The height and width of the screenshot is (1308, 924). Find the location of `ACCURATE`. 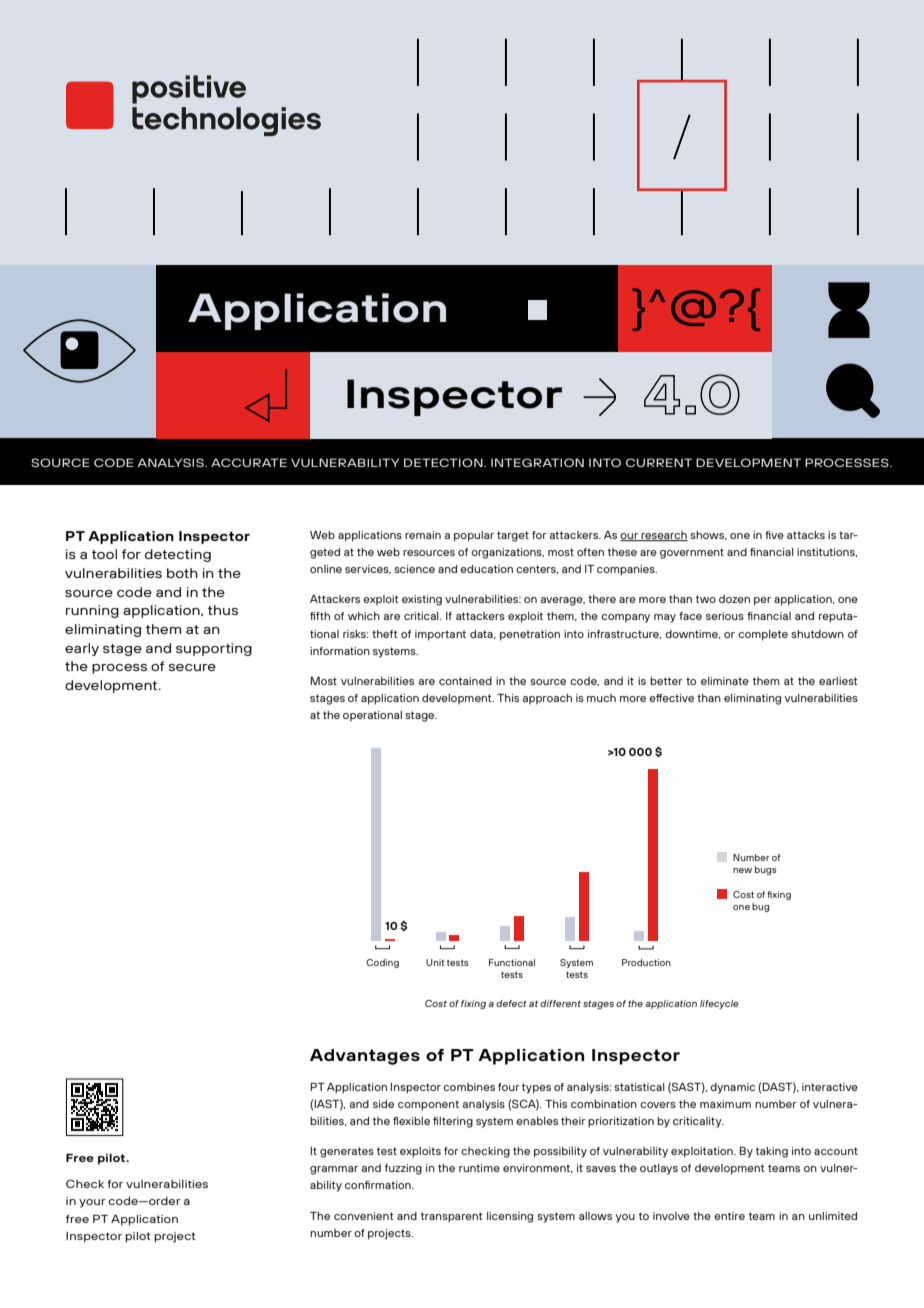

ACCURATE is located at coordinates (249, 462).
